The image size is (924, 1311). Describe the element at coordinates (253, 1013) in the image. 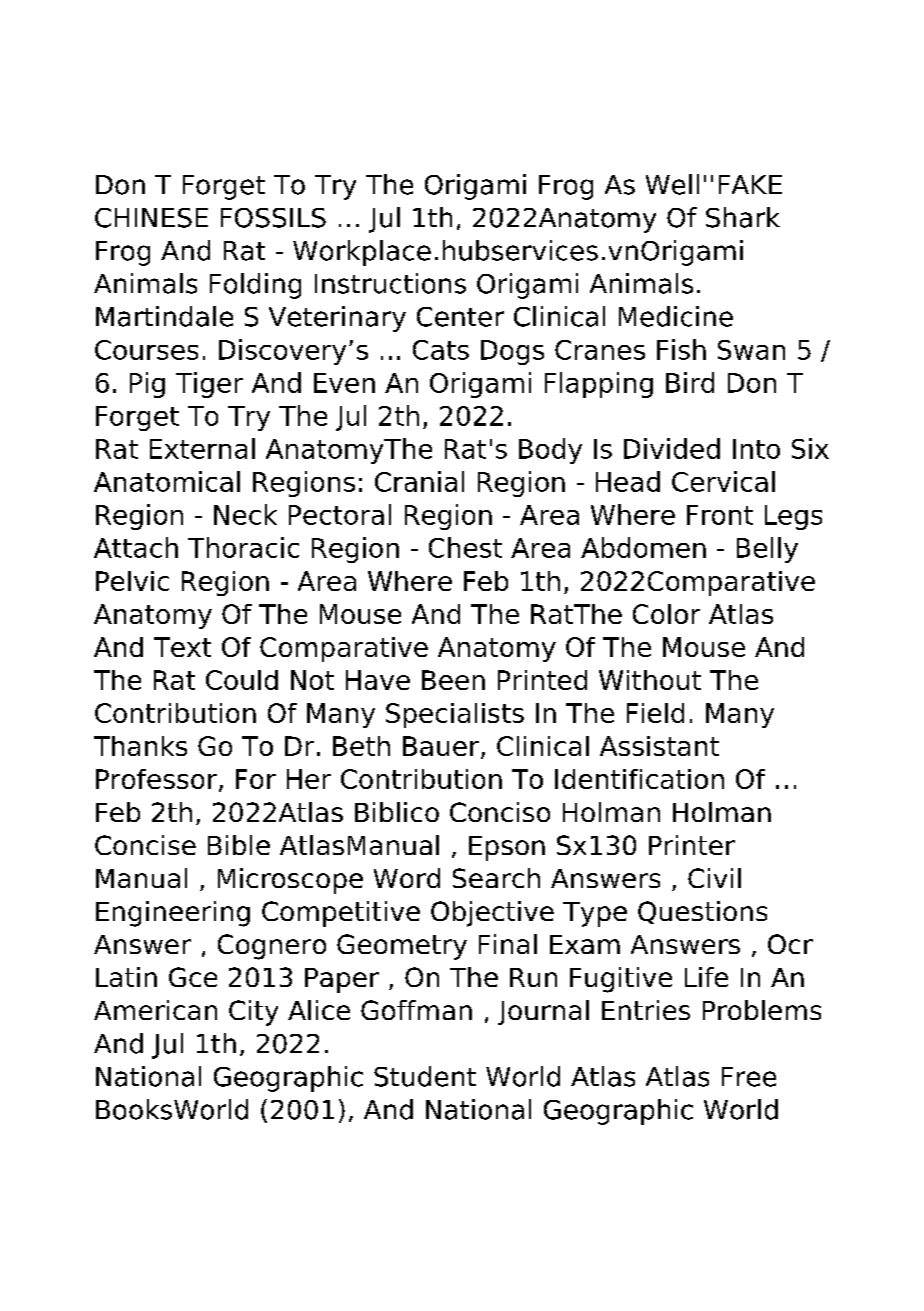

I see `City` at that location.
